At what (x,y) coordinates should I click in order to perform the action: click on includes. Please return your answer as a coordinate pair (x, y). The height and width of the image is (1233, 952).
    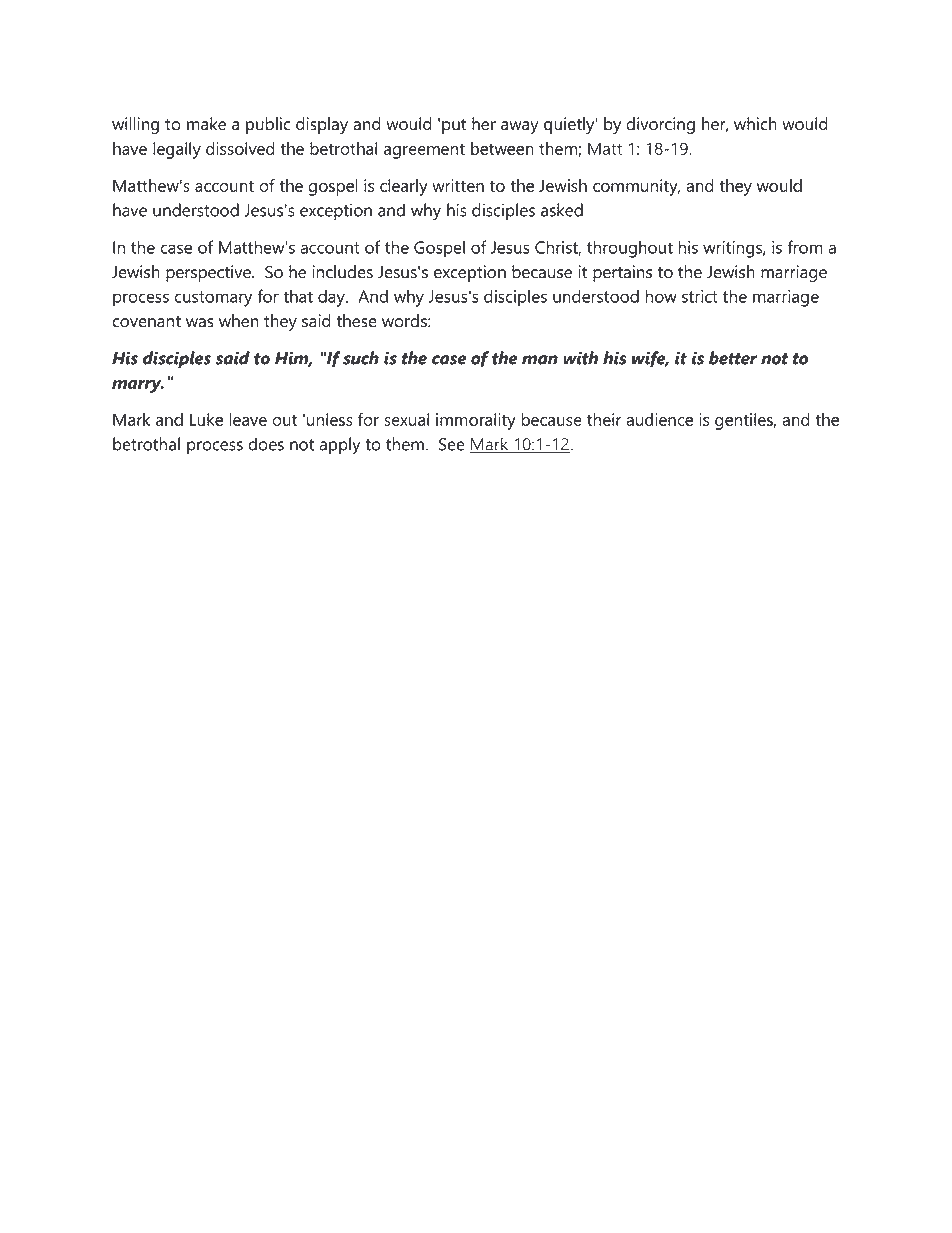
    Looking at the image, I should click on (342, 272).
